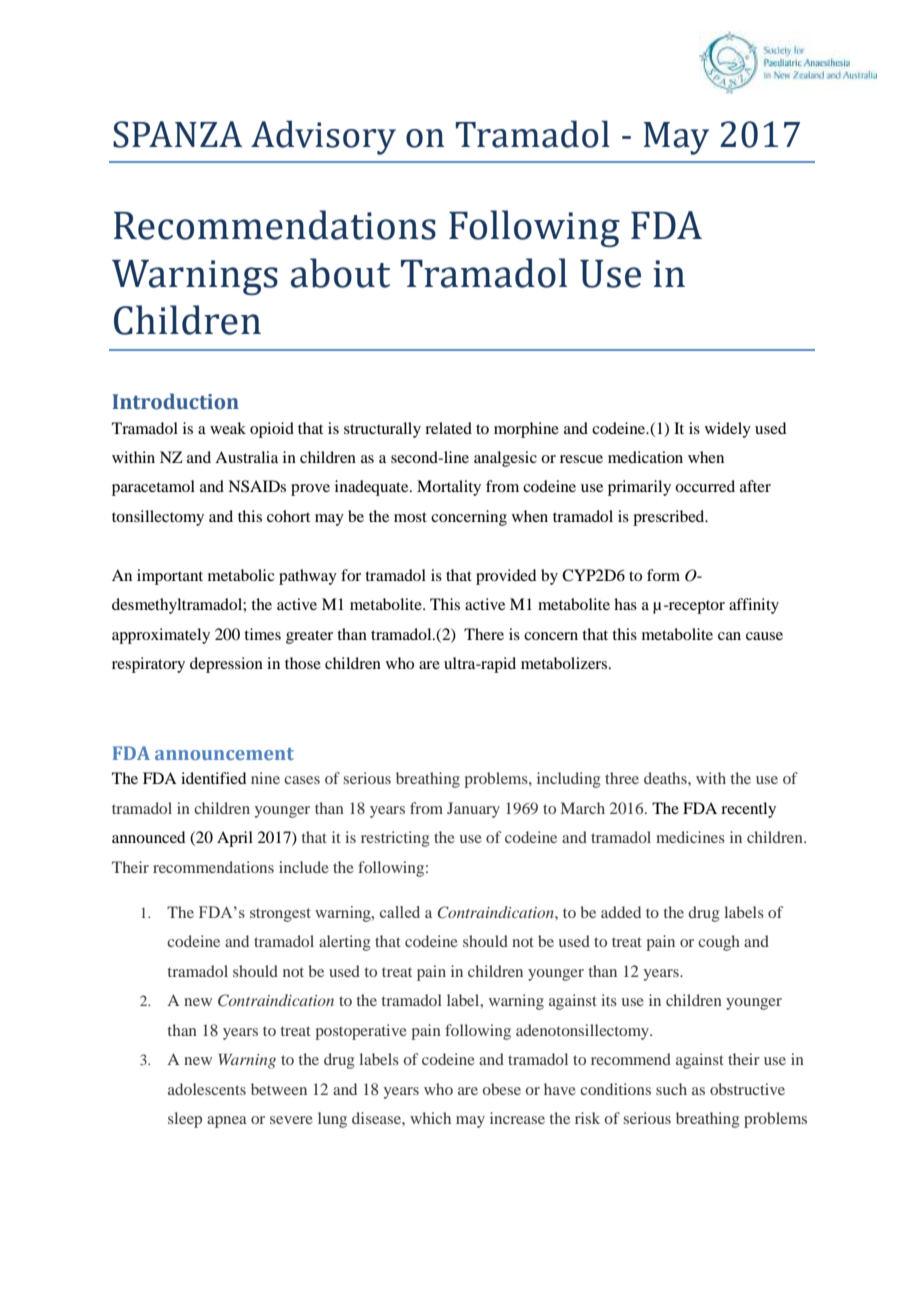 The image size is (924, 1308). What do you see at coordinates (430, 1118) in the screenshot?
I see `which` at bounding box center [430, 1118].
